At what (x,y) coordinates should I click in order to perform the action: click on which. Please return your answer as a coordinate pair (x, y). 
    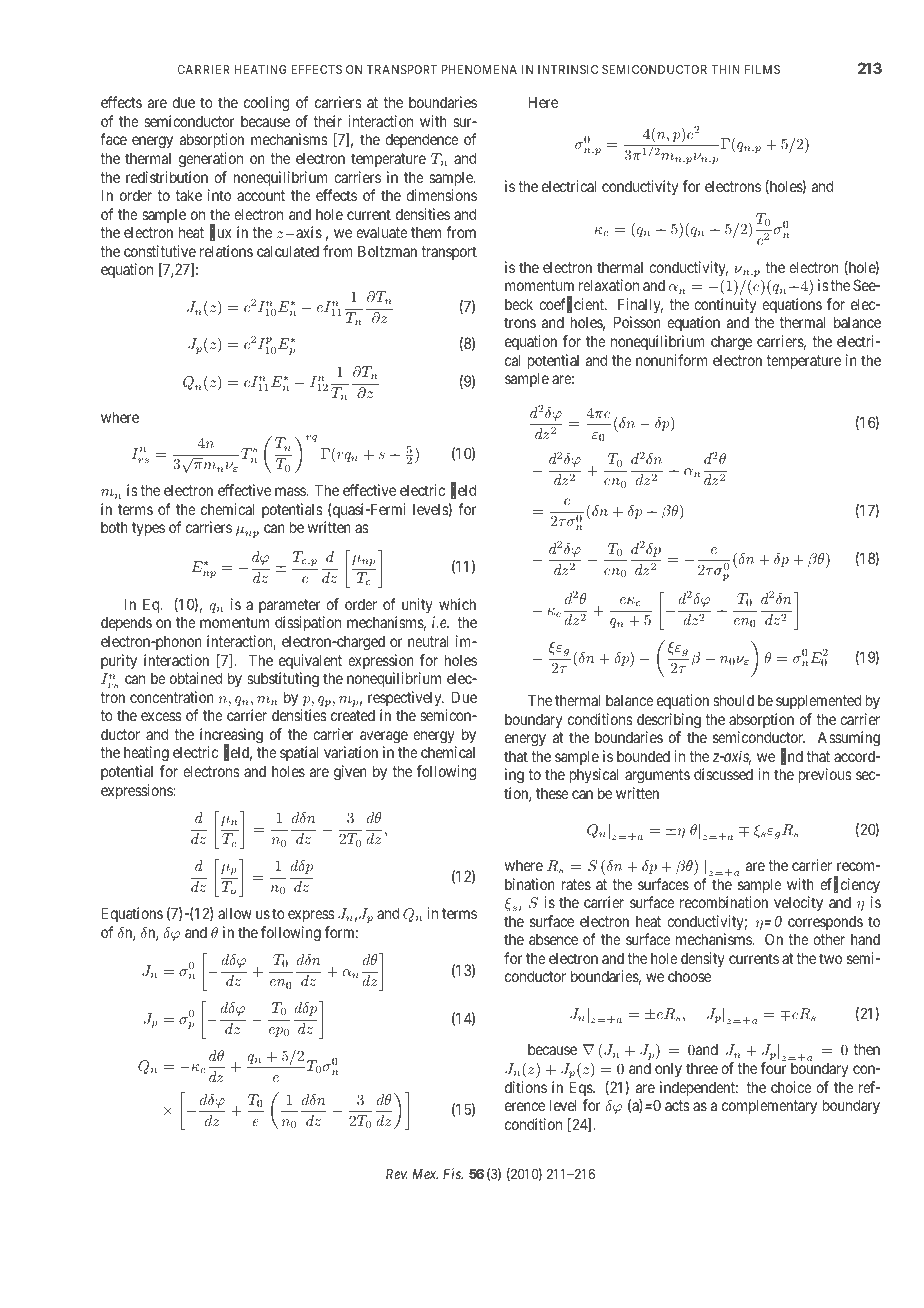
    Looking at the image, I should click on (457, 604).
